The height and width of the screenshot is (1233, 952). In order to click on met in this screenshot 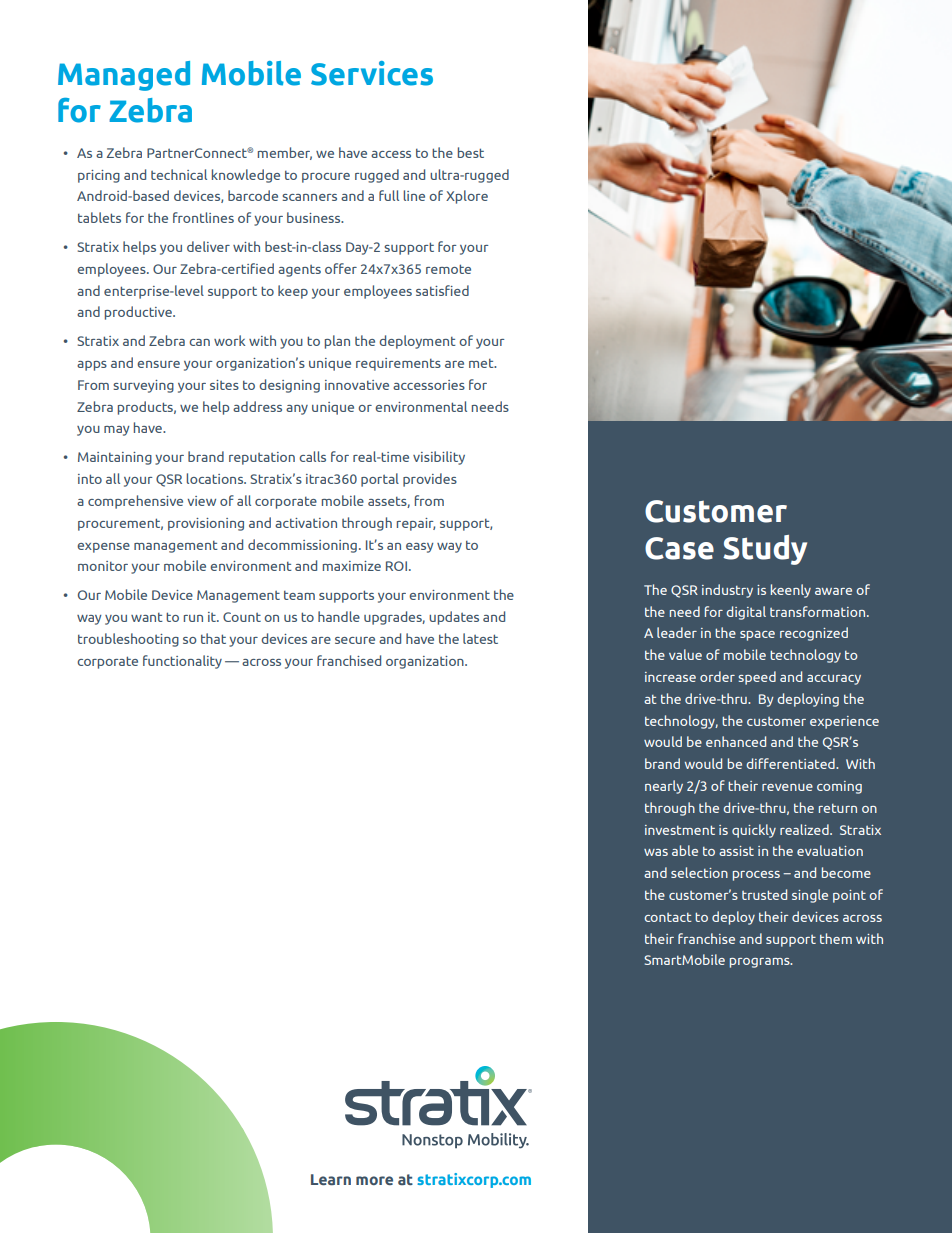, I will do `click(482, 363)`.
